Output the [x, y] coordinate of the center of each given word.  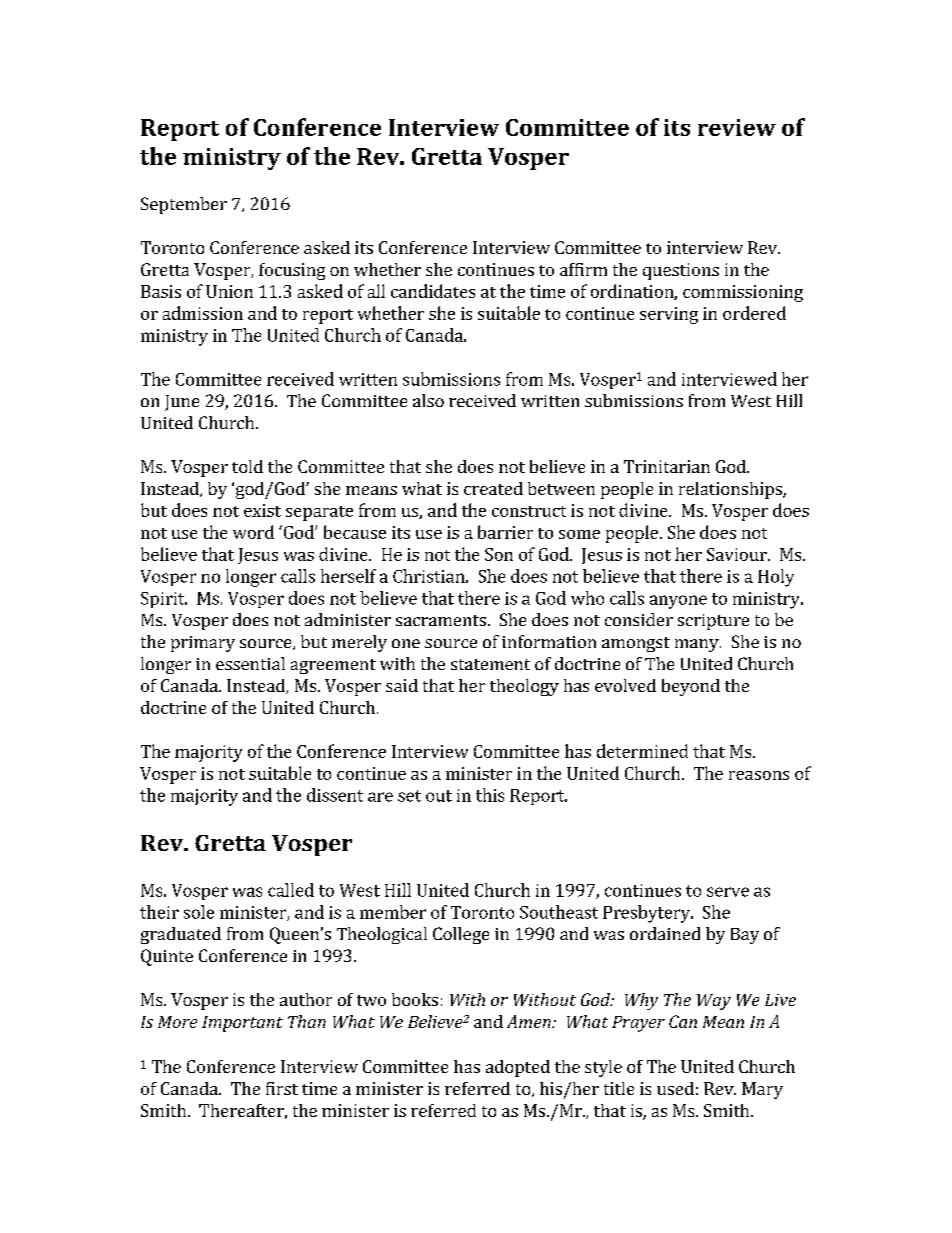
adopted [518, 1068]
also [428, 400]
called [291, 890]
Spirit [164, 600]
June [182, 403]
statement [490, 664]
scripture [713, 622]
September [184, 205]
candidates [433, 291]
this [490, 795]
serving [669, 315]
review [737, 127]
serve [728, 892]
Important [242, 1024]
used [675, 1088]
